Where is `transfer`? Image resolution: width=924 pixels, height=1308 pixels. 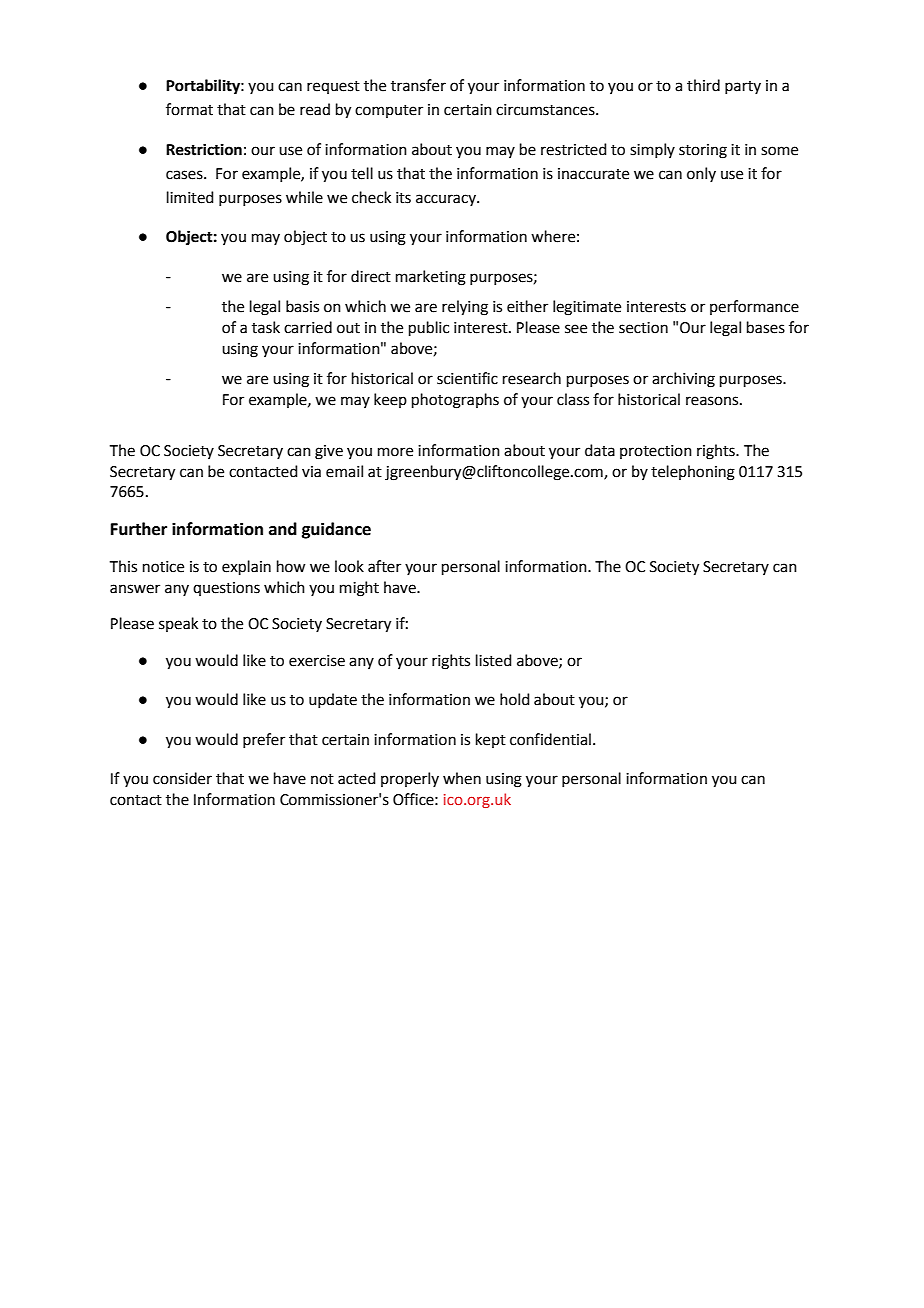 transfer is located at coordinates (418, 85).
